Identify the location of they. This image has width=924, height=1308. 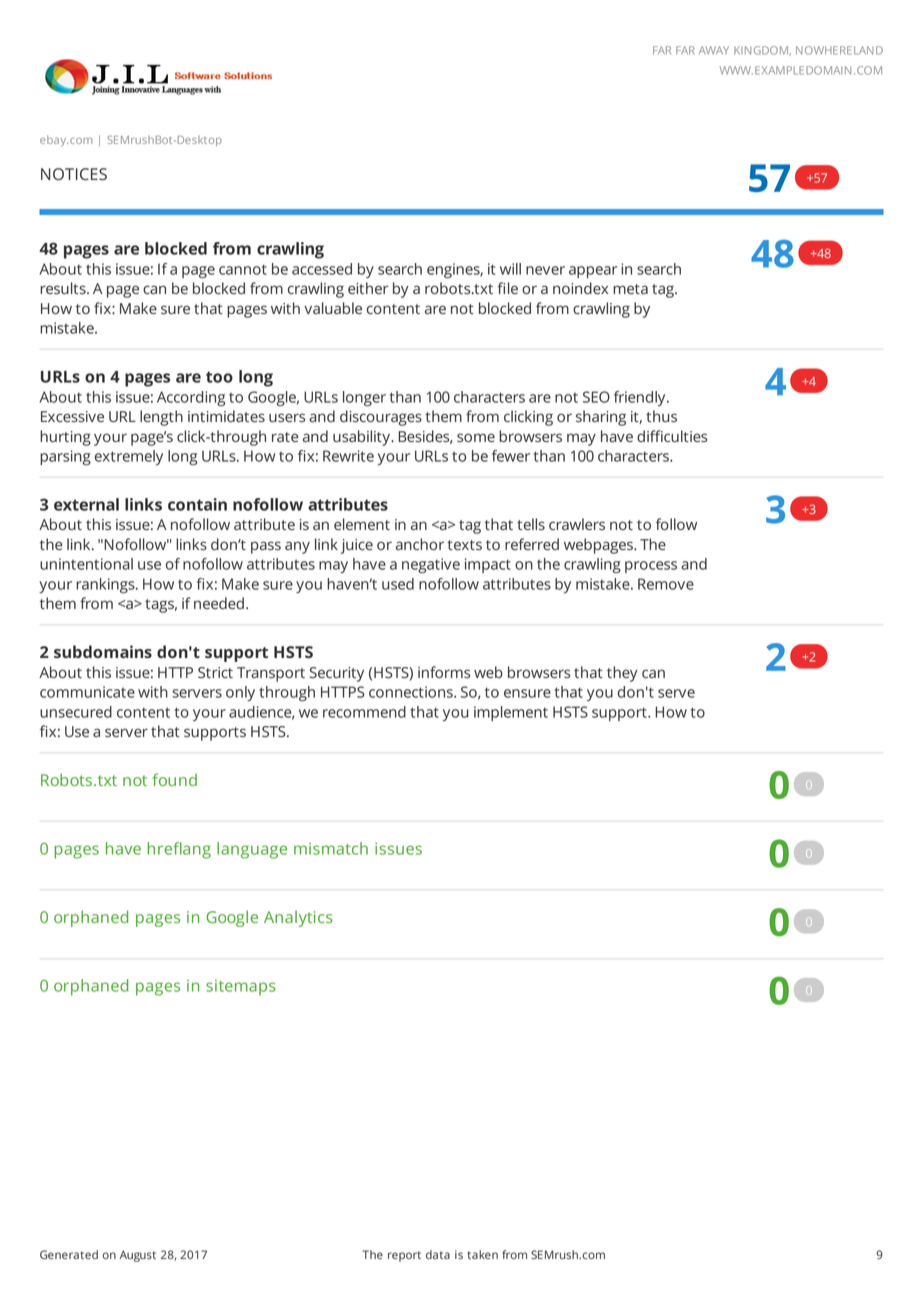
(622, 674).
